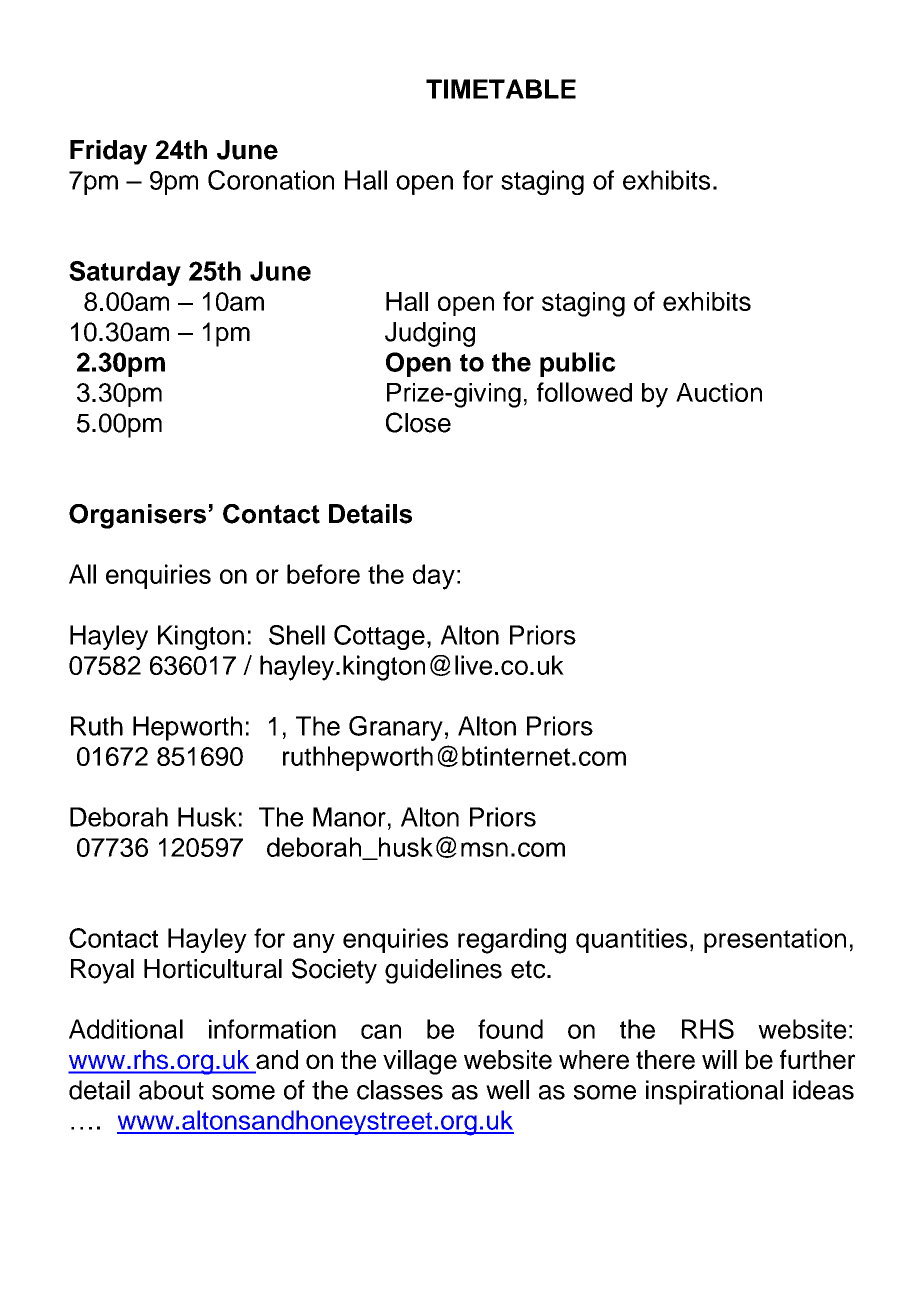  Describe the element at coordinates (719, 1059) in the document. I see `will` at that location.
